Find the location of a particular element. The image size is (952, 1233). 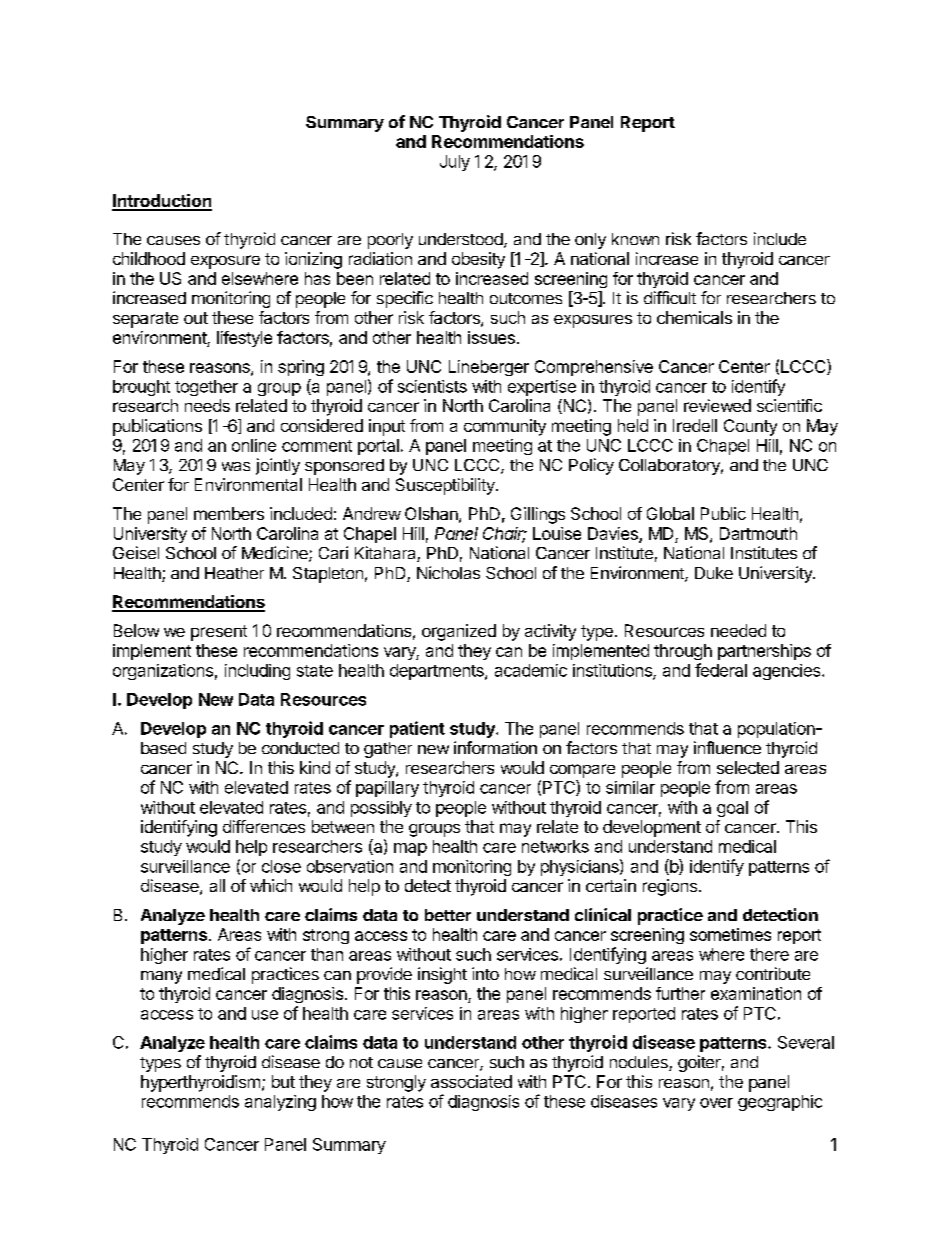

organized is located at coordinates (459, 632).
